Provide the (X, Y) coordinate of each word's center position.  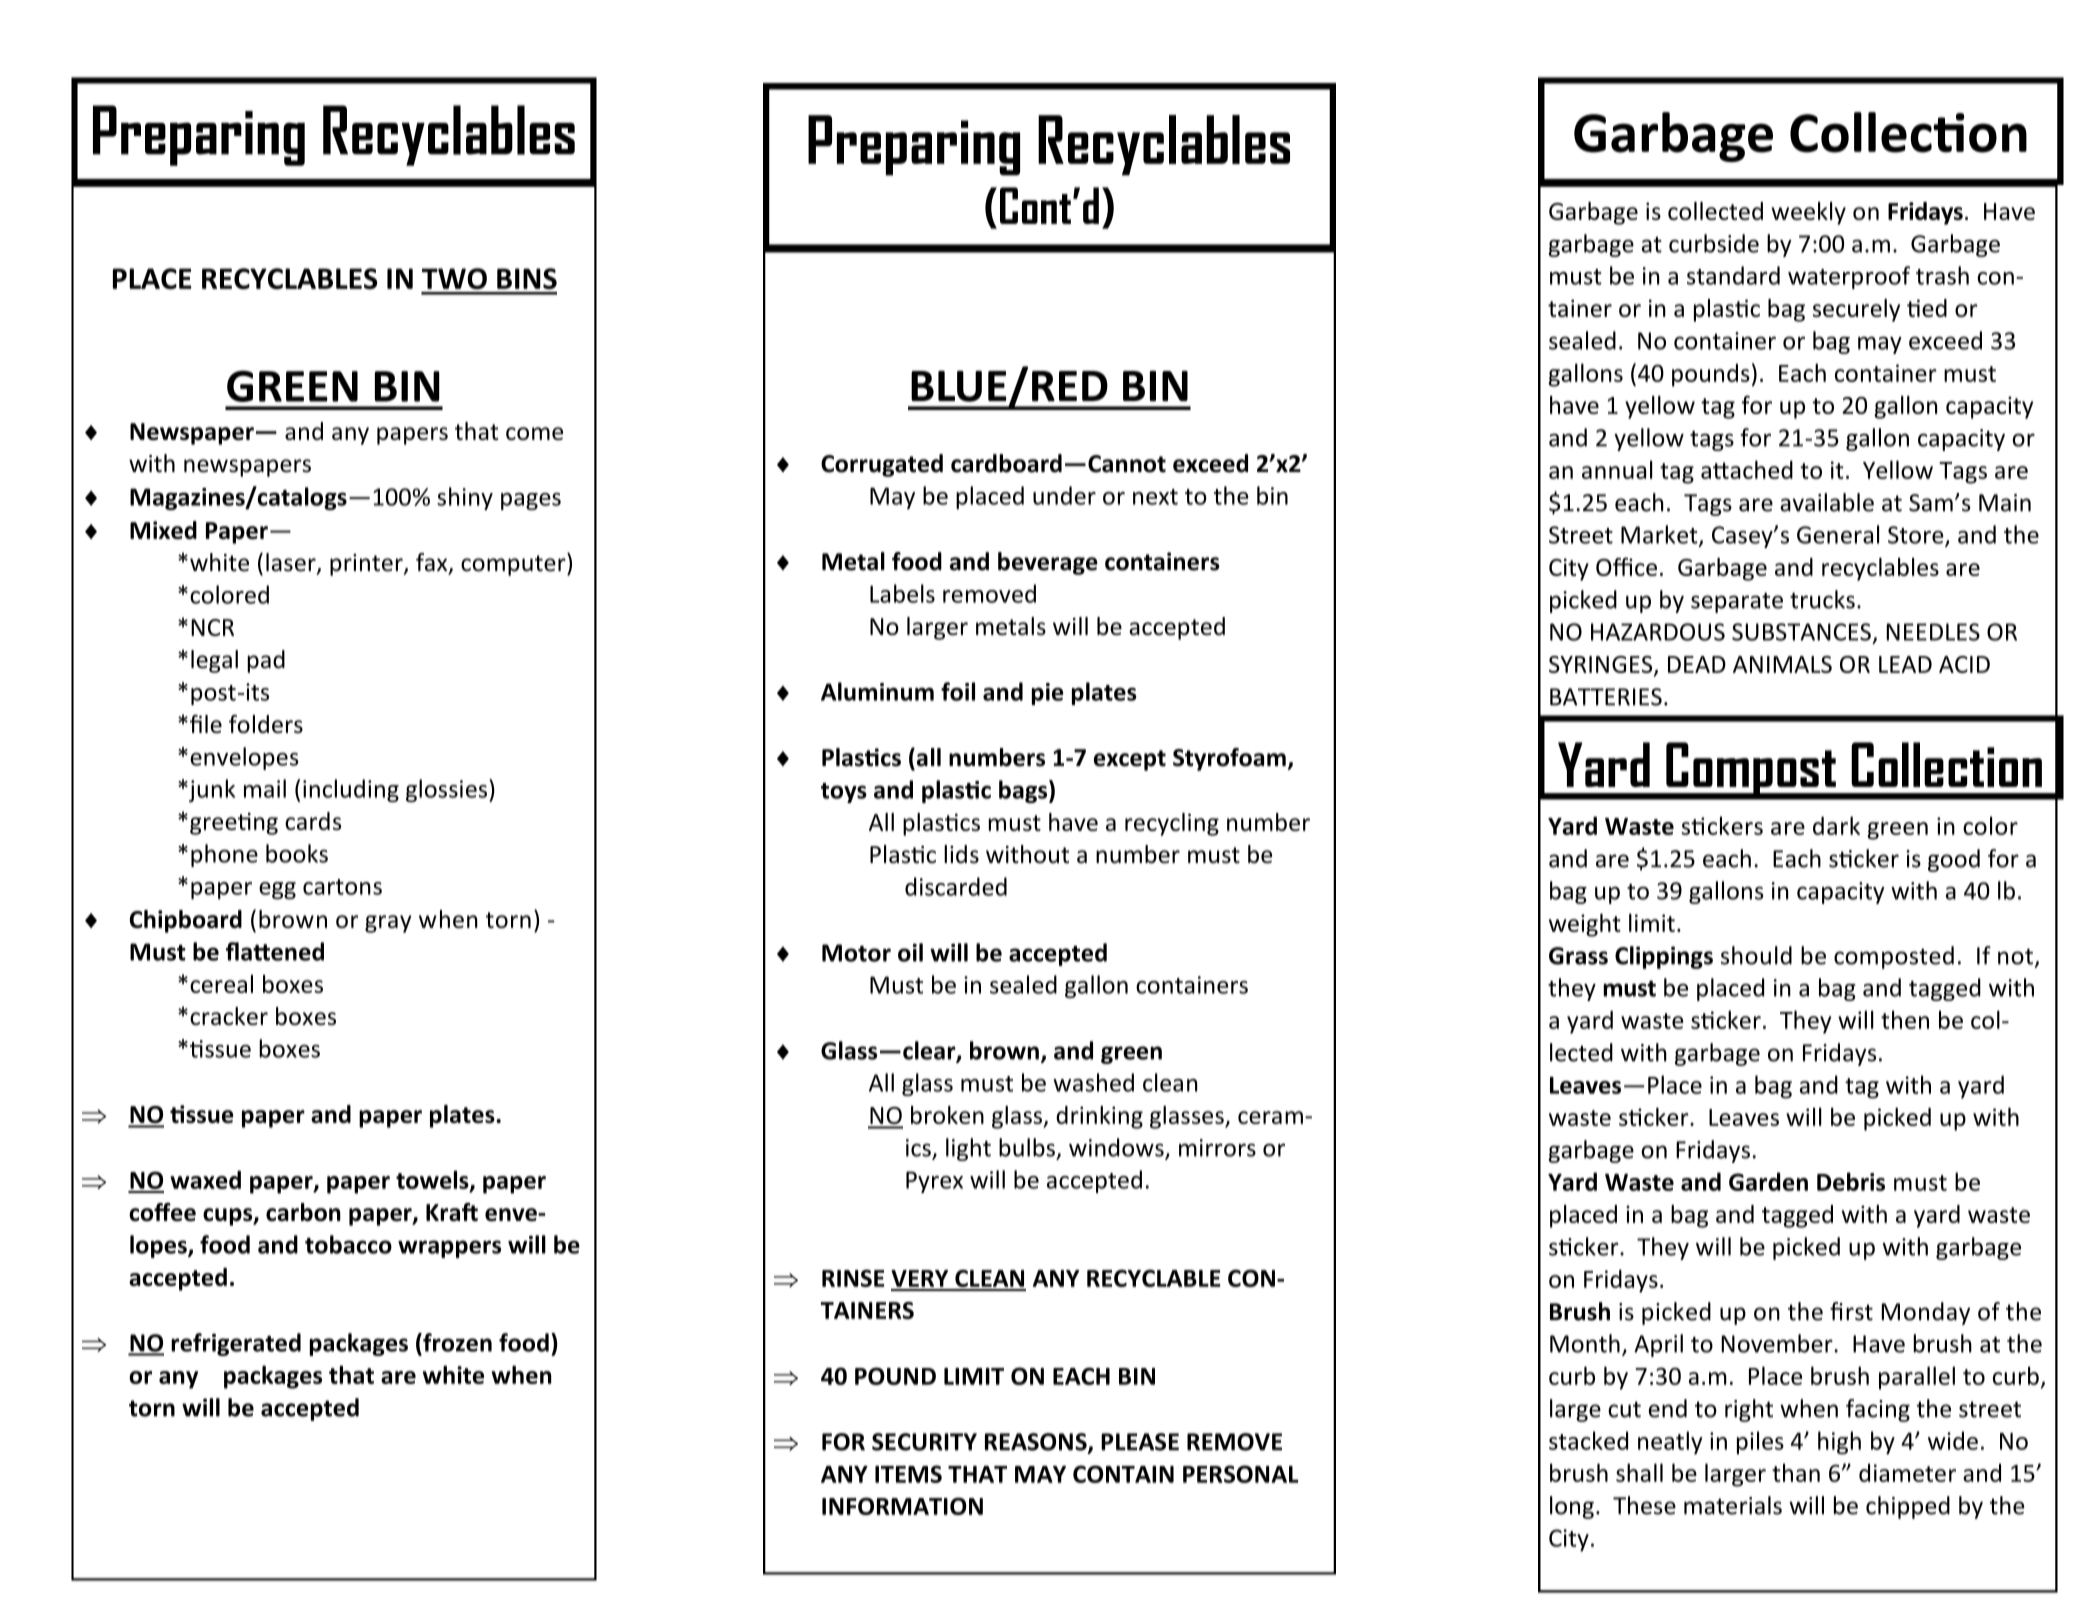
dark (1836, 825)
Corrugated (882, 465)
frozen (456, 1342)
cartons (342, 887)
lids (961, 854)
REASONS (1037, 1443)
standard (1733, 275)
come (534, 433)
